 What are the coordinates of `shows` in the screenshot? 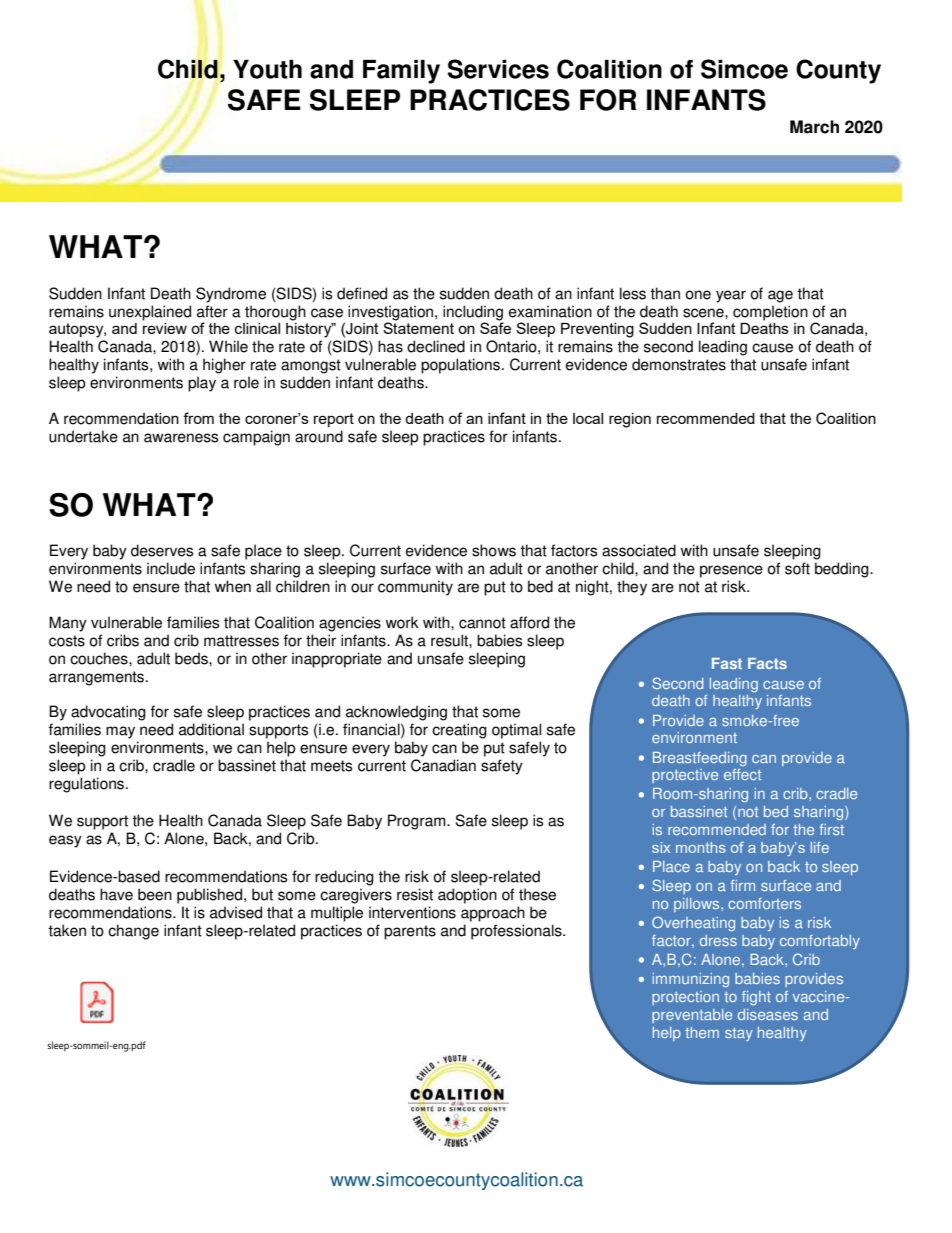 It's located at (494, 550).
